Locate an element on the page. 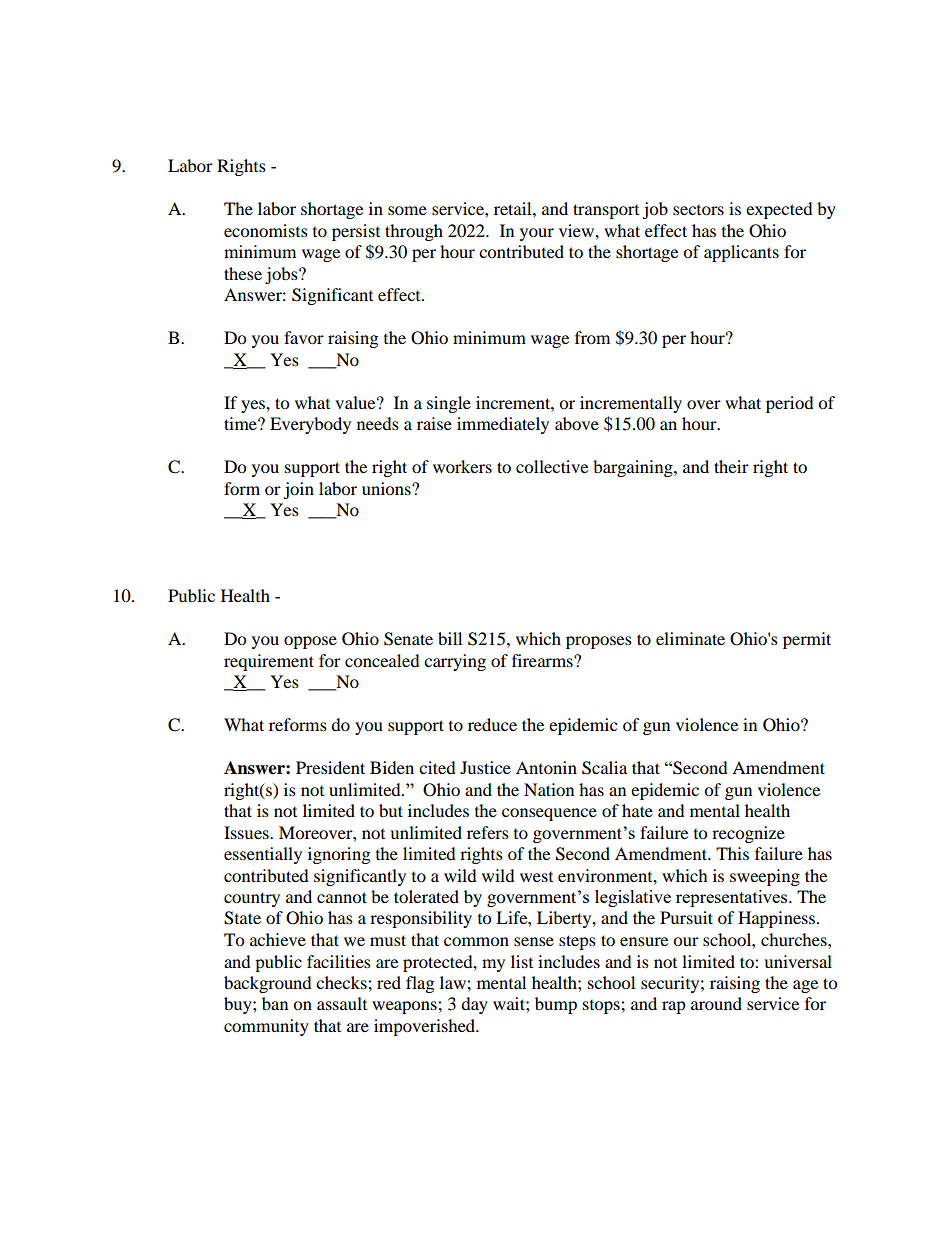 This page has height=1233, width=952. ban is located at coordinates (275, 1003).
